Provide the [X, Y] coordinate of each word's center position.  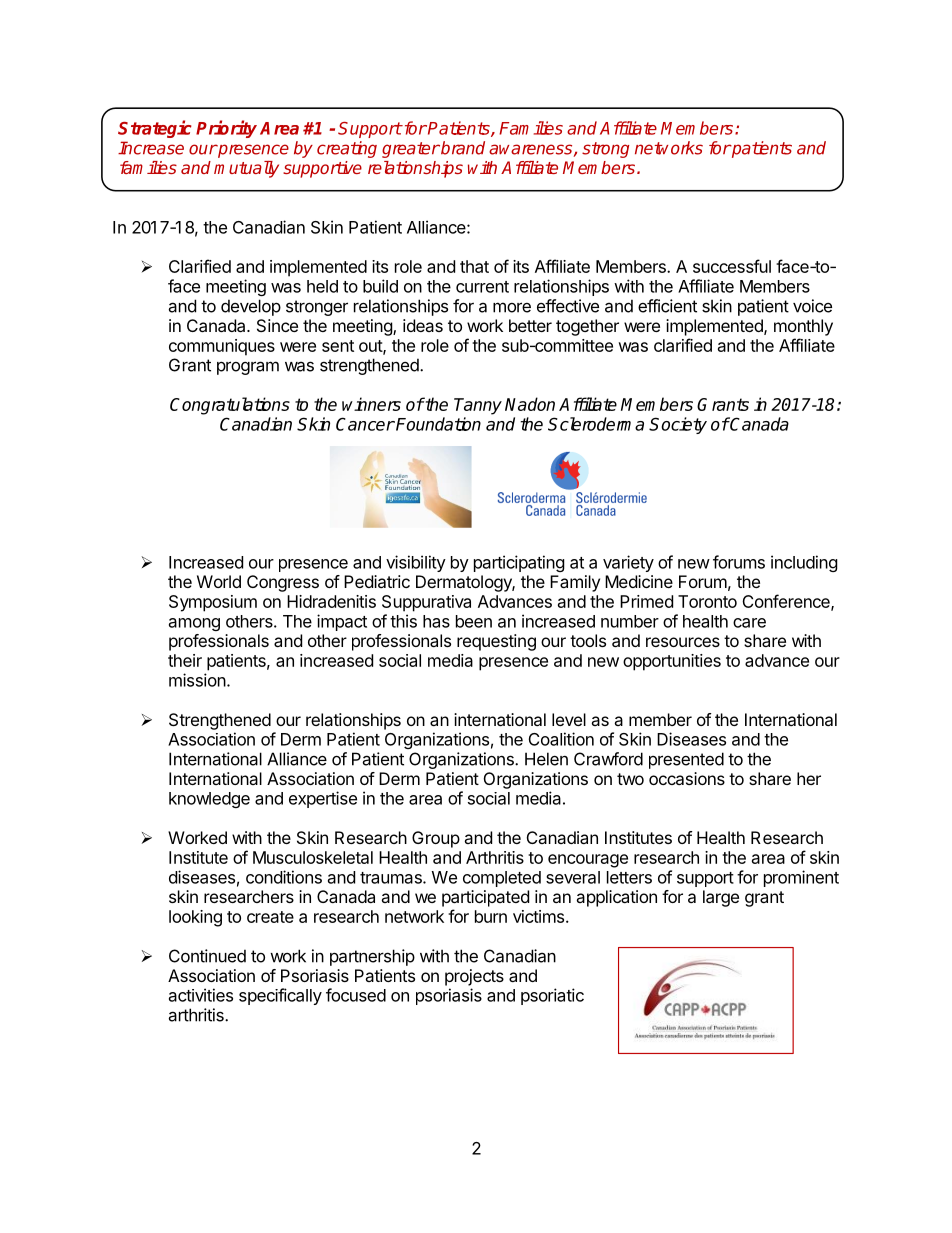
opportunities [672, 662]
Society [678, 425]
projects [474, 977]
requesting [496, 642]
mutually [246, 169]
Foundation [437, 424]
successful [732, 266]
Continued [207, 956]
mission [197, 680]
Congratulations [230, 406]
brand [462, 148]
